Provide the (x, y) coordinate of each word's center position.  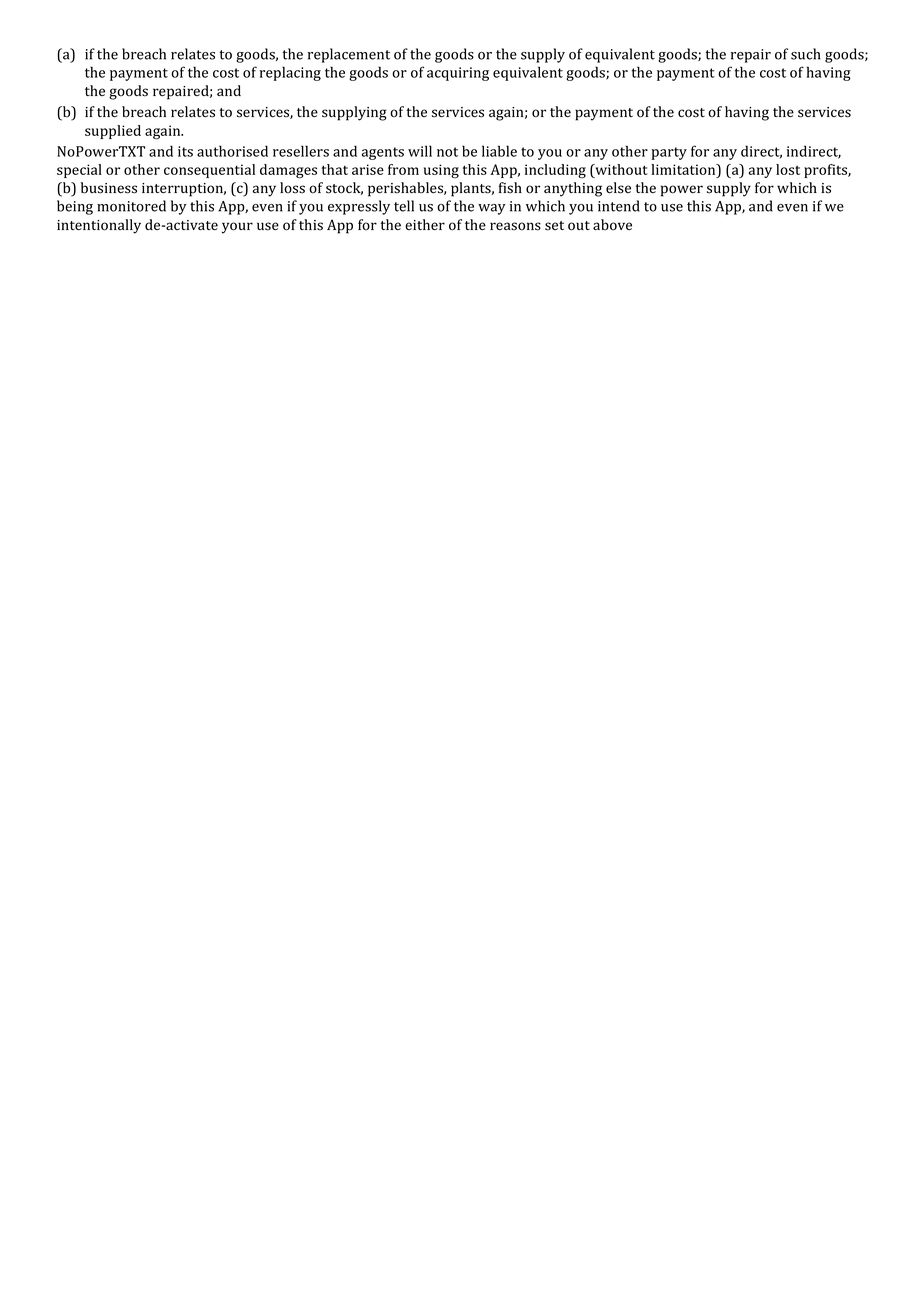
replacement (349, 55)
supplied (113, 132)
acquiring (458, 74)
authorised (232, 151)
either (425, 224)
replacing (290, 73)
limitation (684, 169)
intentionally (99, 226)
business (109, 188)
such (806, 54)
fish (510, 188)
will (420, 151)
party (669, 153)
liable (499, 151)
